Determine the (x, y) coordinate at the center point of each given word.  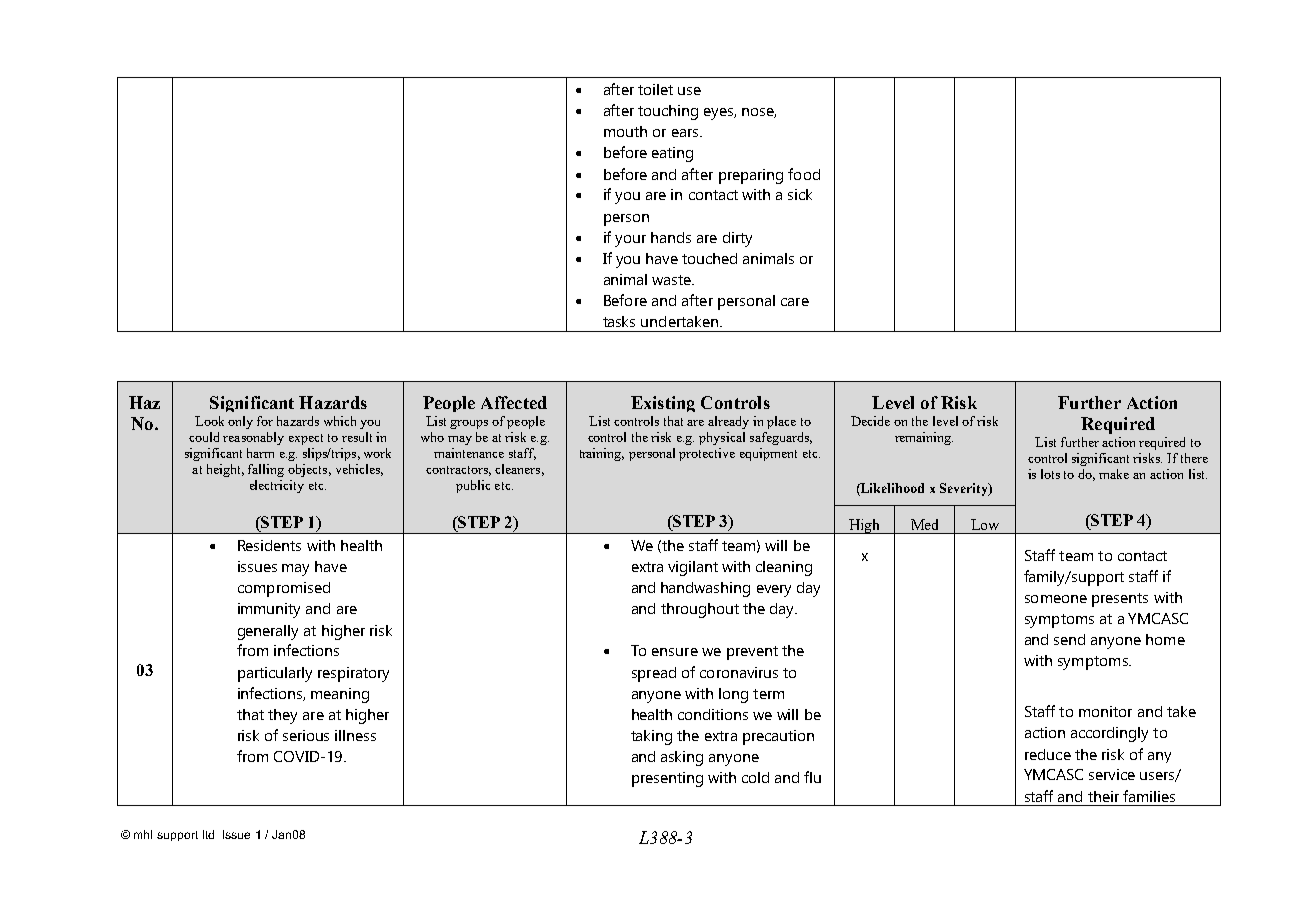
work (377, 453)
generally (268, 632)
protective (707, 454)
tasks (619, 321)
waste (672, 280)
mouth (625, 131)
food (804, 174)
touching (668, 112)
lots (1050, 474)
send (1069, 639)
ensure (675, 652)
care (795, 302)
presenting (667, 779)
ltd (208, 834)
